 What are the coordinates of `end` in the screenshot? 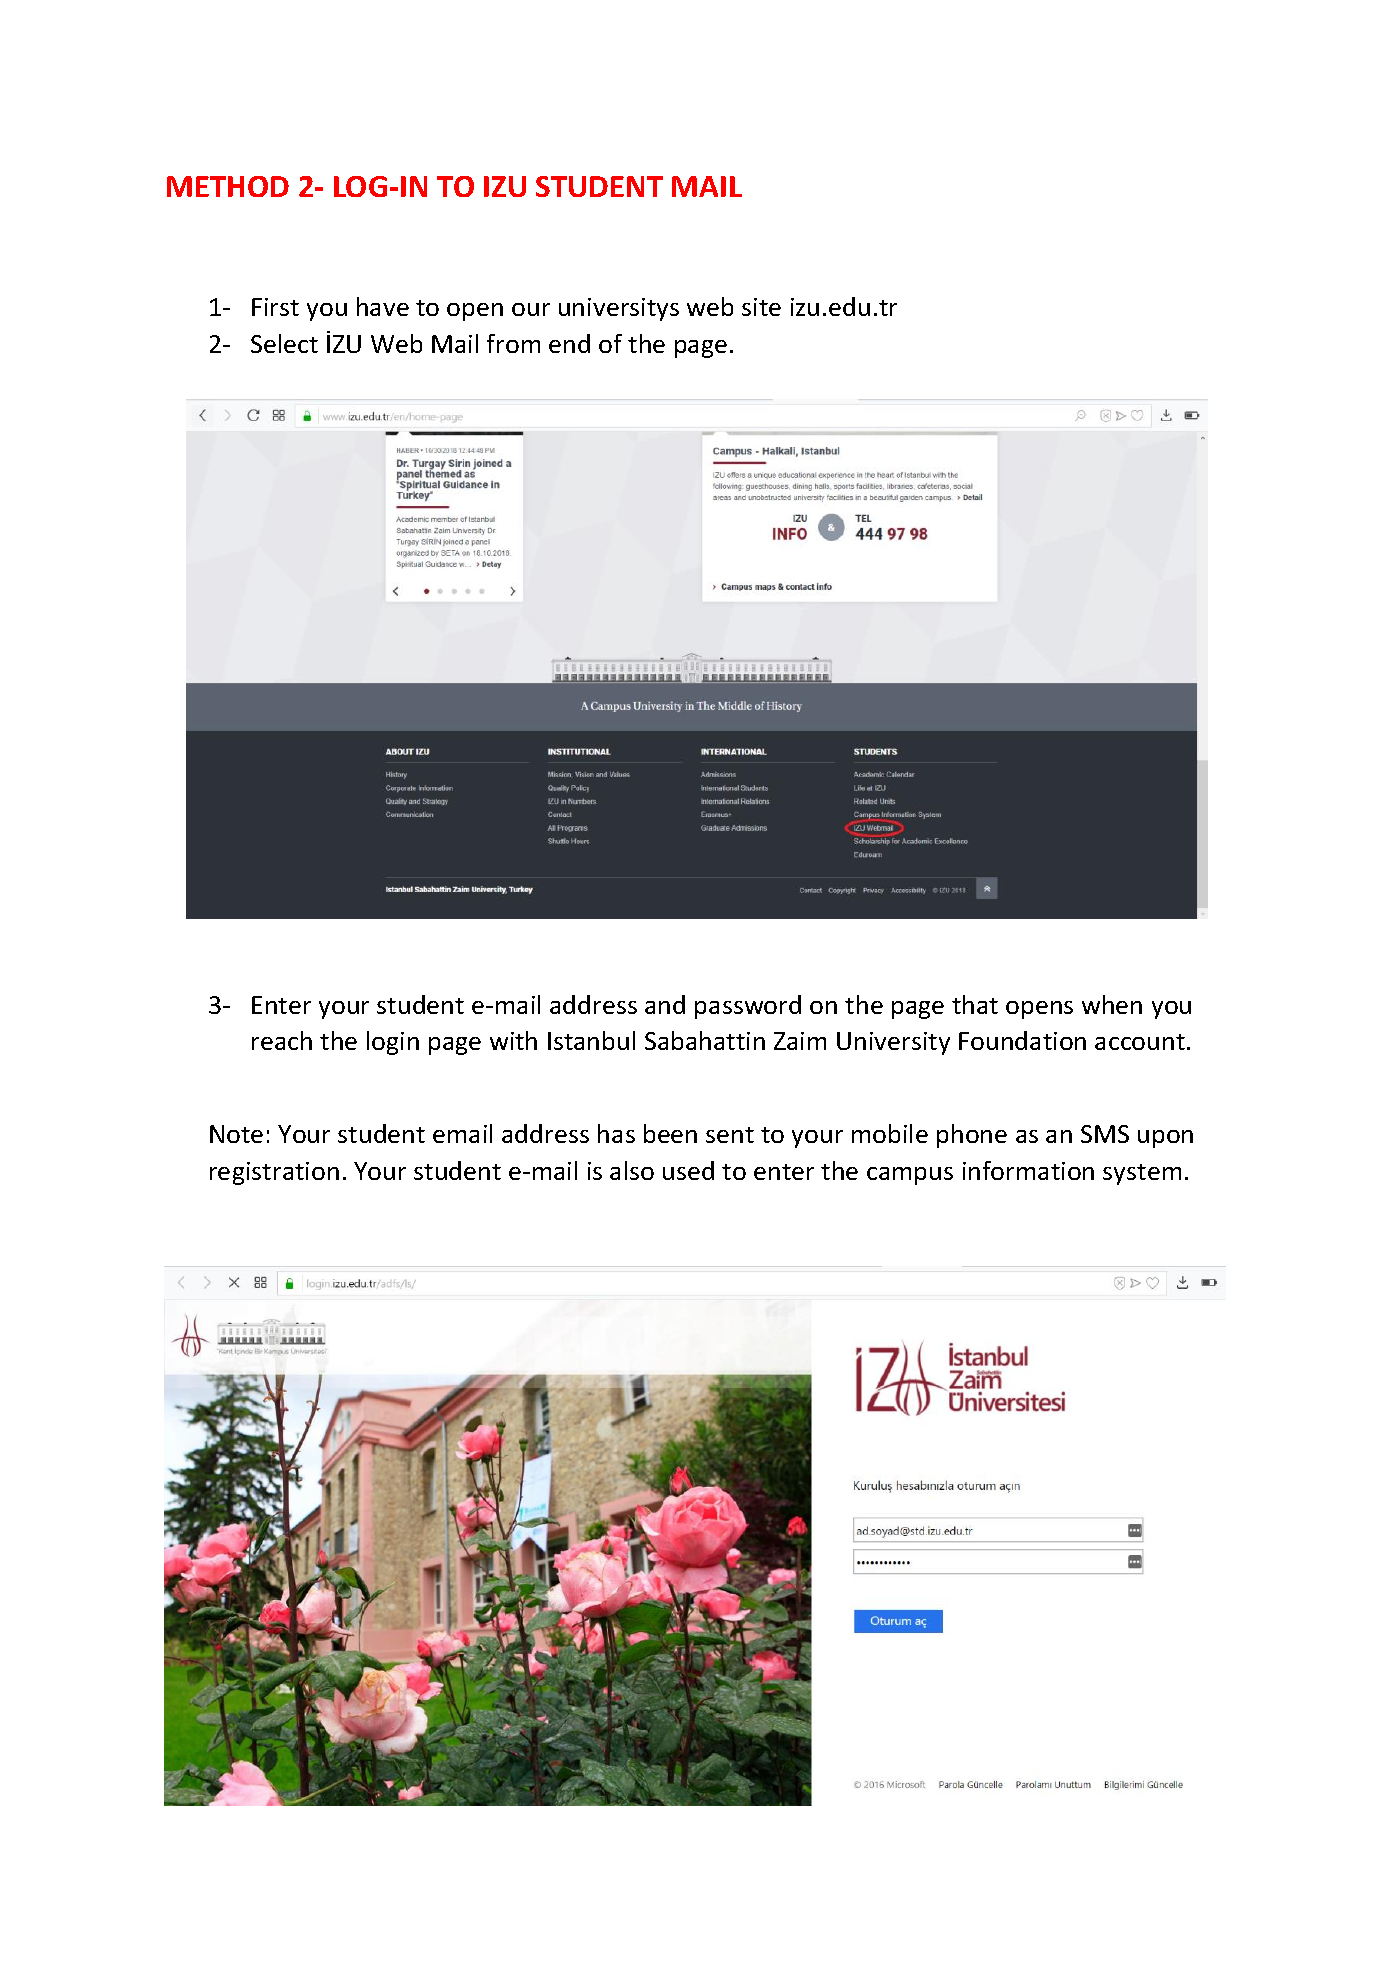 It's located at (569, 343).
